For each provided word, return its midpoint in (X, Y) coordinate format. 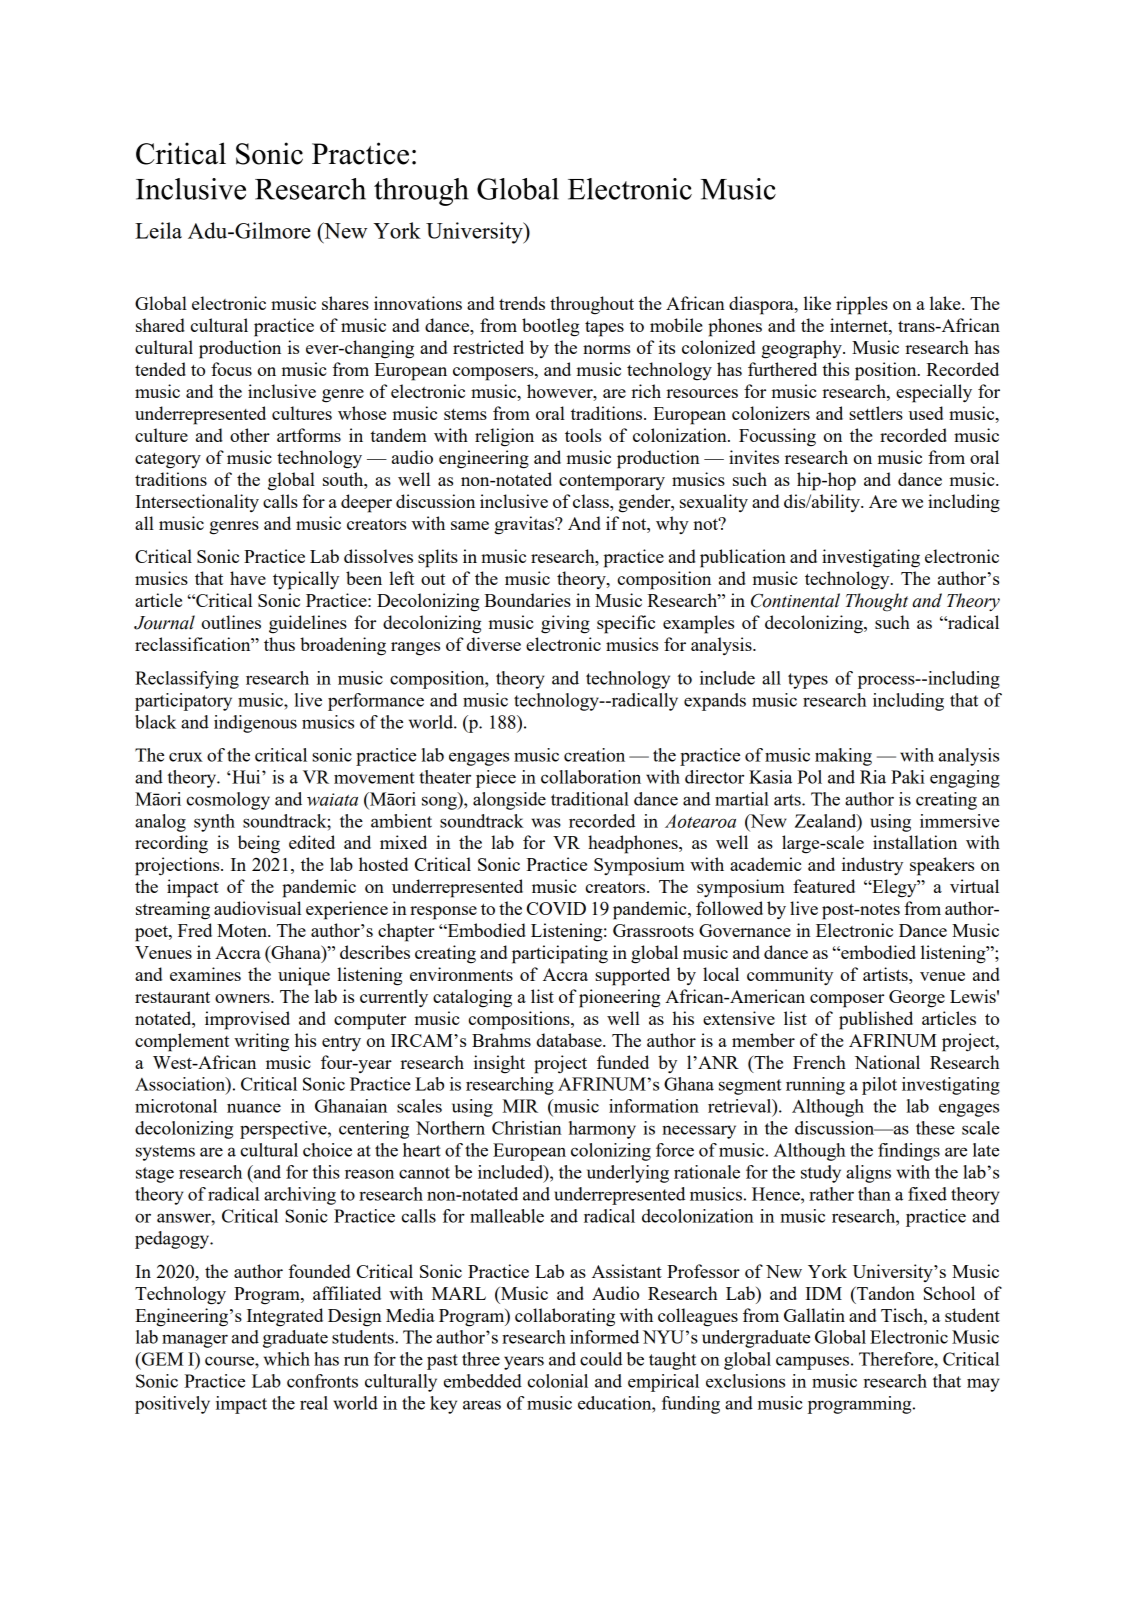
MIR (520, 1106)
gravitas (525, 525)
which (287, 1359)
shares (345, 303)
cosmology (228, 801)
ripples (862, 305)
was (546, 823)
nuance (254, 1108)
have (248, 578)
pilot (879, 1086)
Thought (877, 602)
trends (522, 303)
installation (915, 842)
